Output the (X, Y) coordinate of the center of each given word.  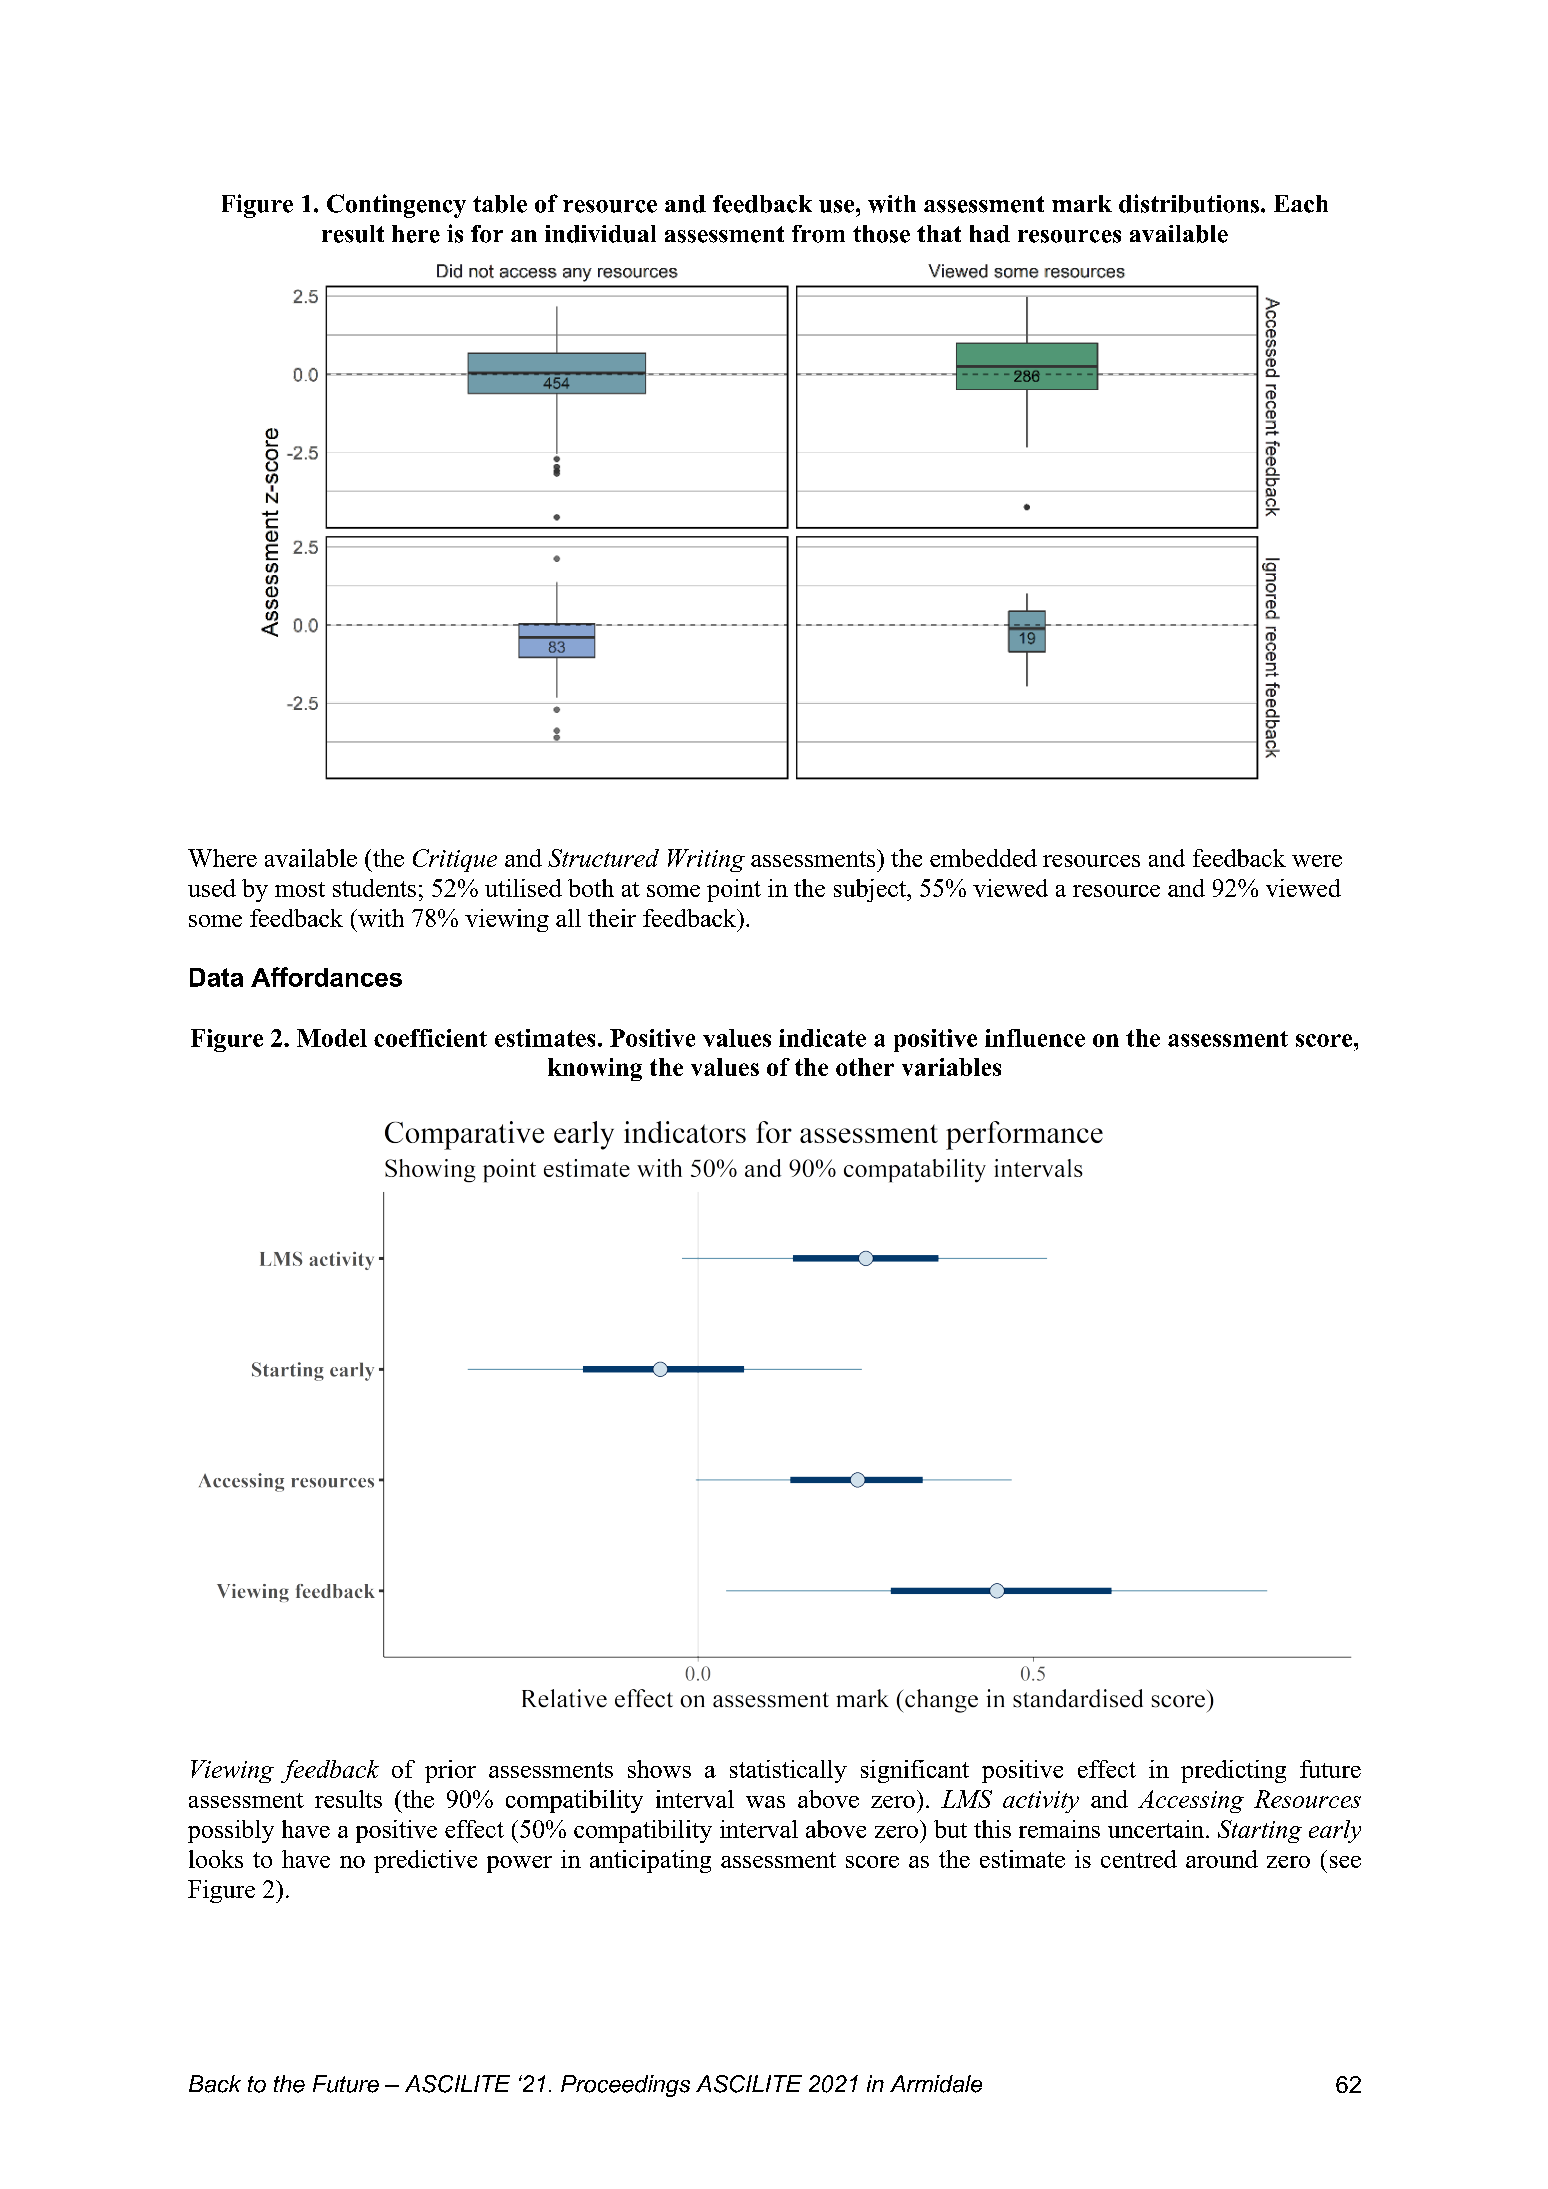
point (734, 890)
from (818, 234)
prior (450, 1771)
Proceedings (625, 2086)
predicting (1233, 1771)
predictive (425, 1861)
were (1317, 861)
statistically (788, 1771)
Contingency (396, 206)
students (374, 888)
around (1222, 1859)
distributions (1190, 203)
